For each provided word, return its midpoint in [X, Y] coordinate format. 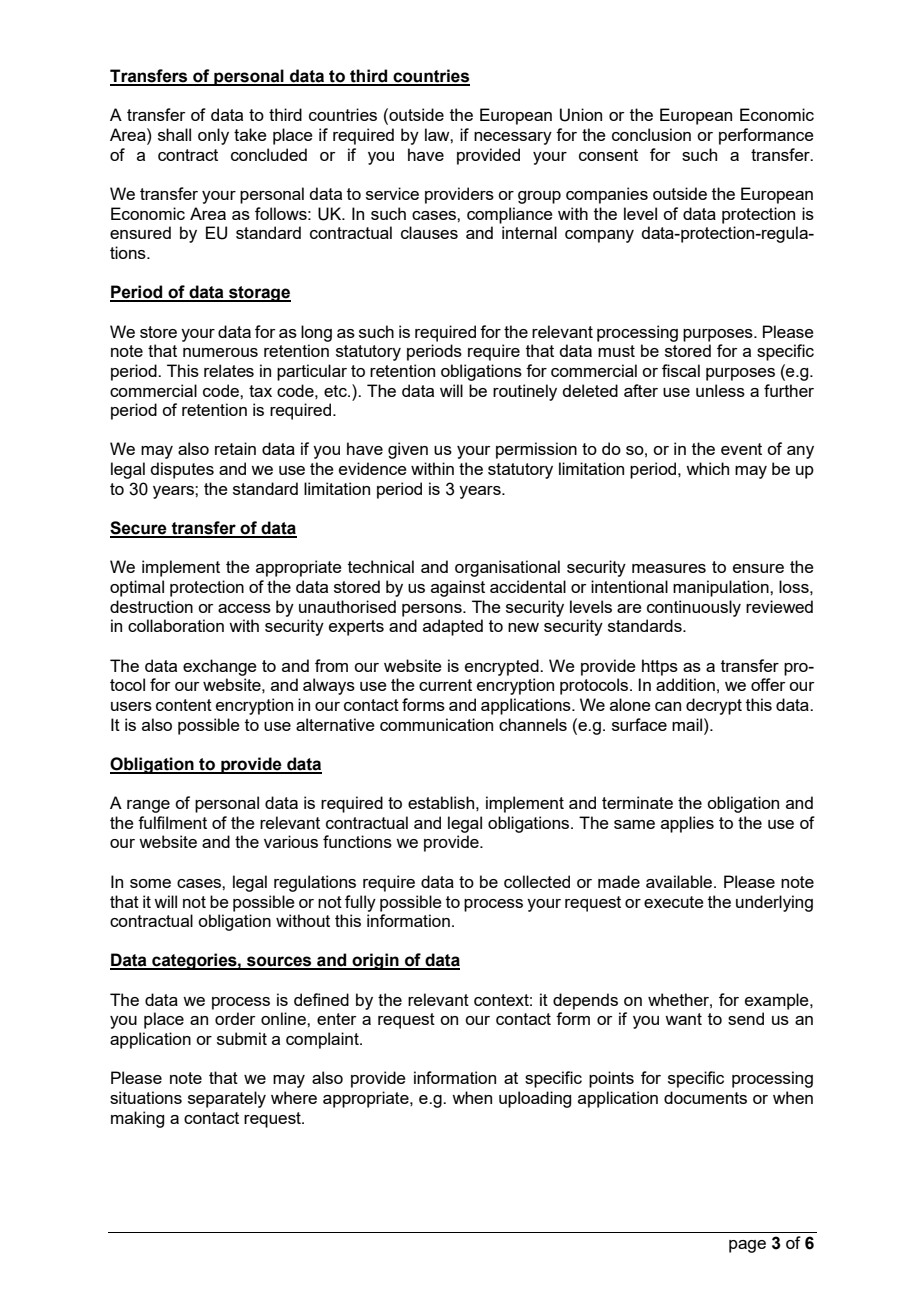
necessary [513, 138]
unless [720, 390]
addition [685, 684]
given [408, 450]
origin [375, 961]
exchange [220, 667]
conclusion [651, 134]
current [445, 685]
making [137, 1119]
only [213, 136]
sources [279, 962]
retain [235, 448]
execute [674, 902]
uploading [535, 1099]
